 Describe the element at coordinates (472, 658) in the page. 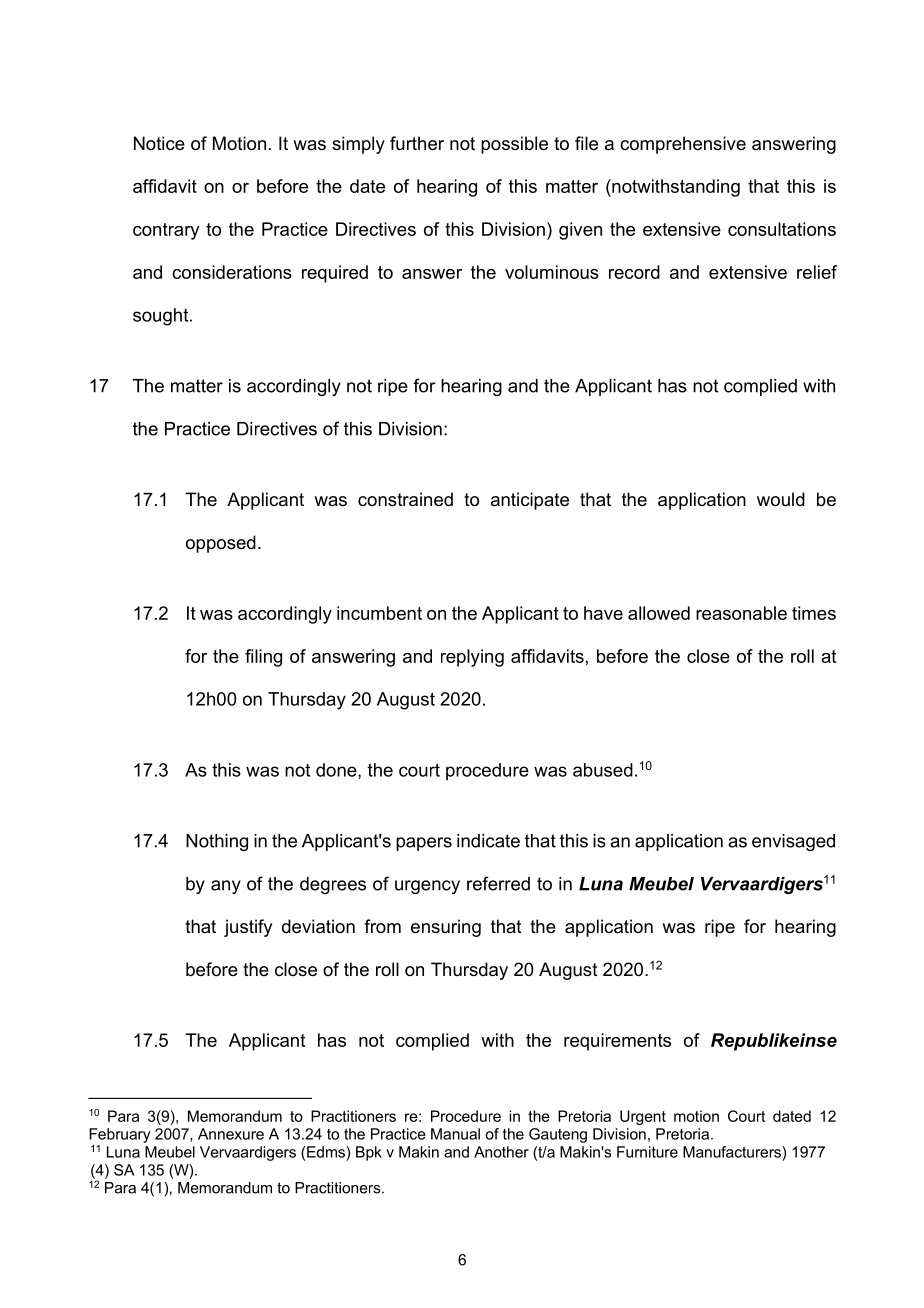

I see `replying` at that location.
